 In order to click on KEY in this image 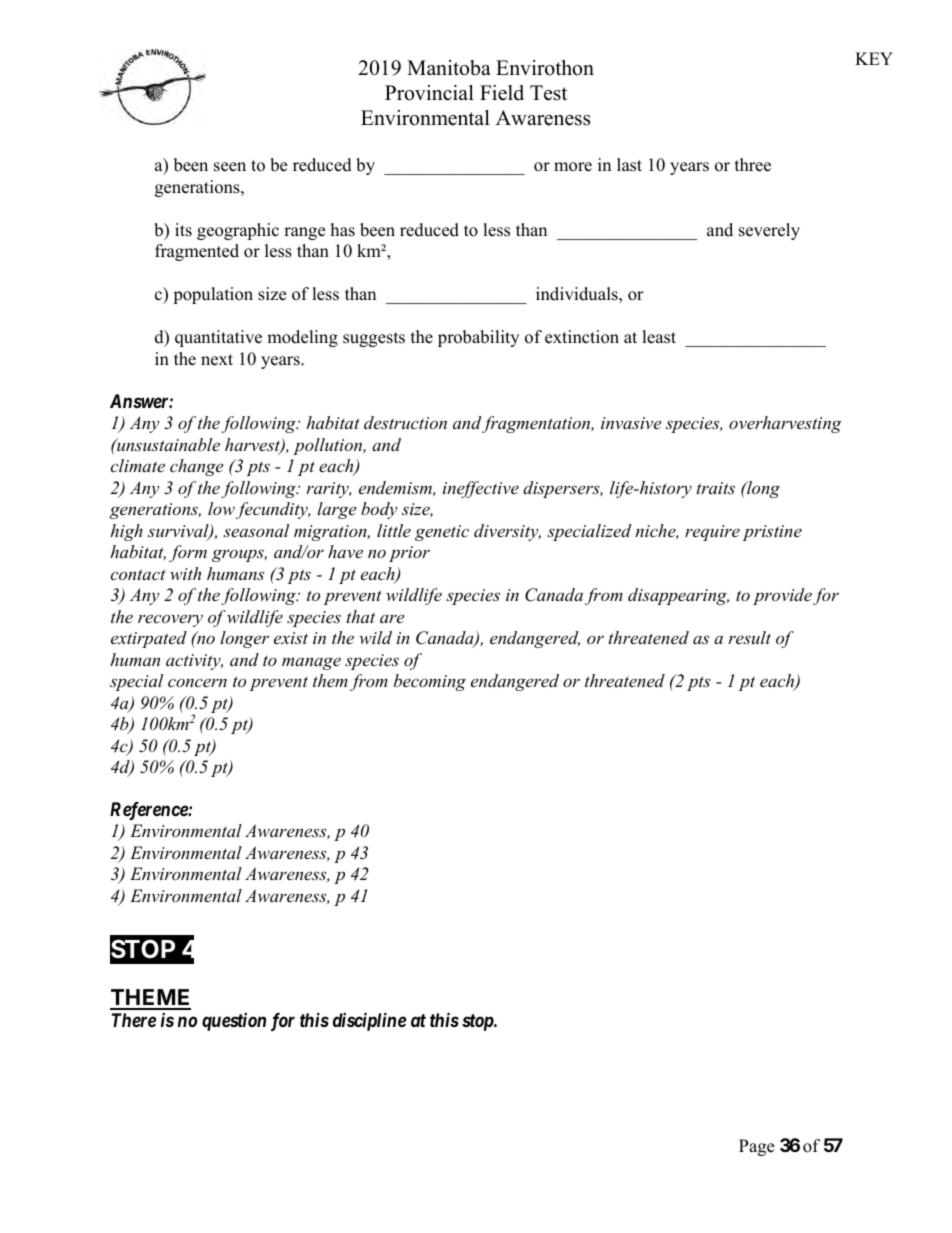, I will do `click(874, 58)`.
